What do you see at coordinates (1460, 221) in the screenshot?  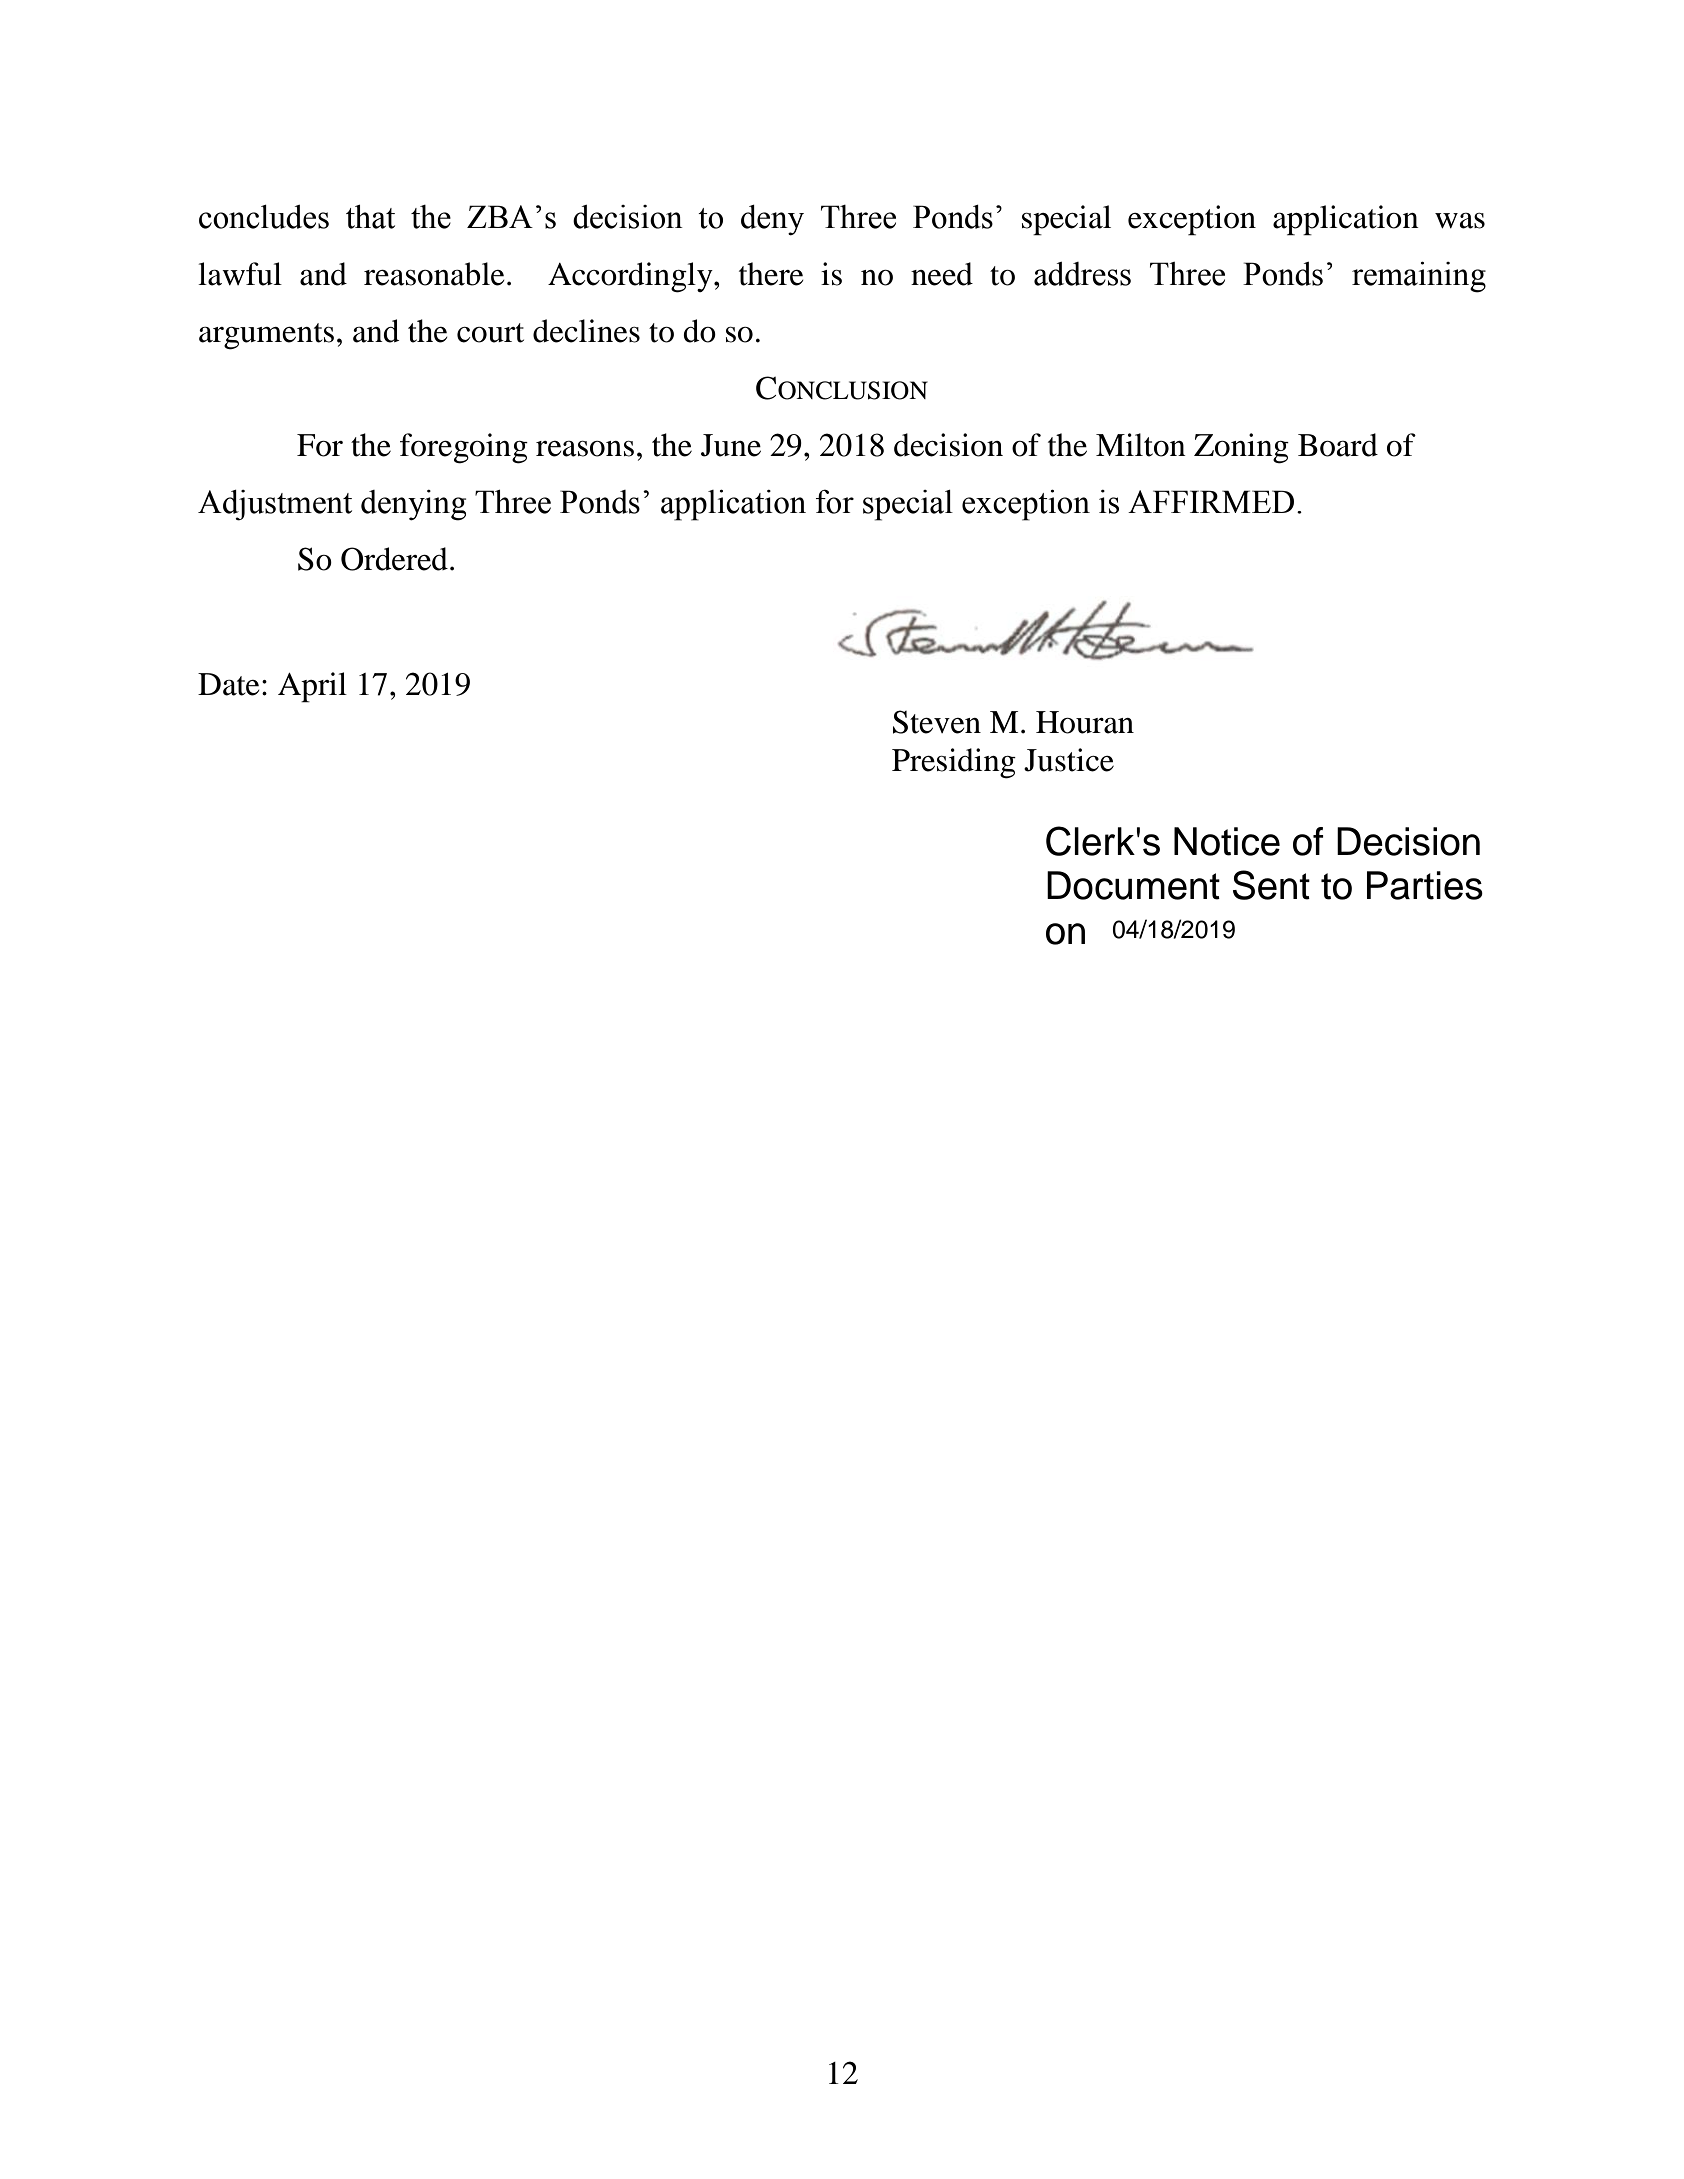 I see `was` at bounding box center [1460, 221].
